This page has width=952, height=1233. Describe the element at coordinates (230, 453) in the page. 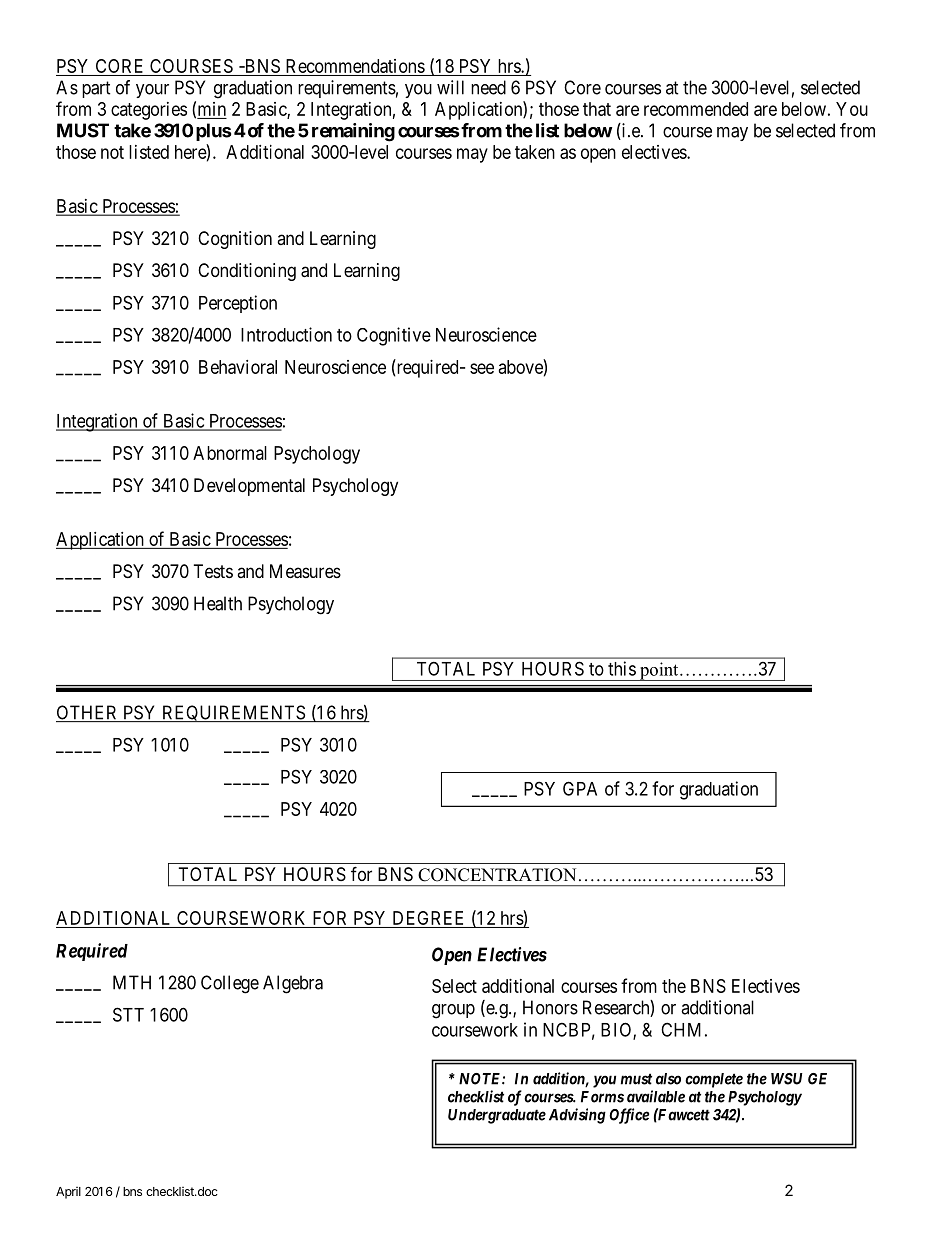

I see `Abnormal` at that location.
